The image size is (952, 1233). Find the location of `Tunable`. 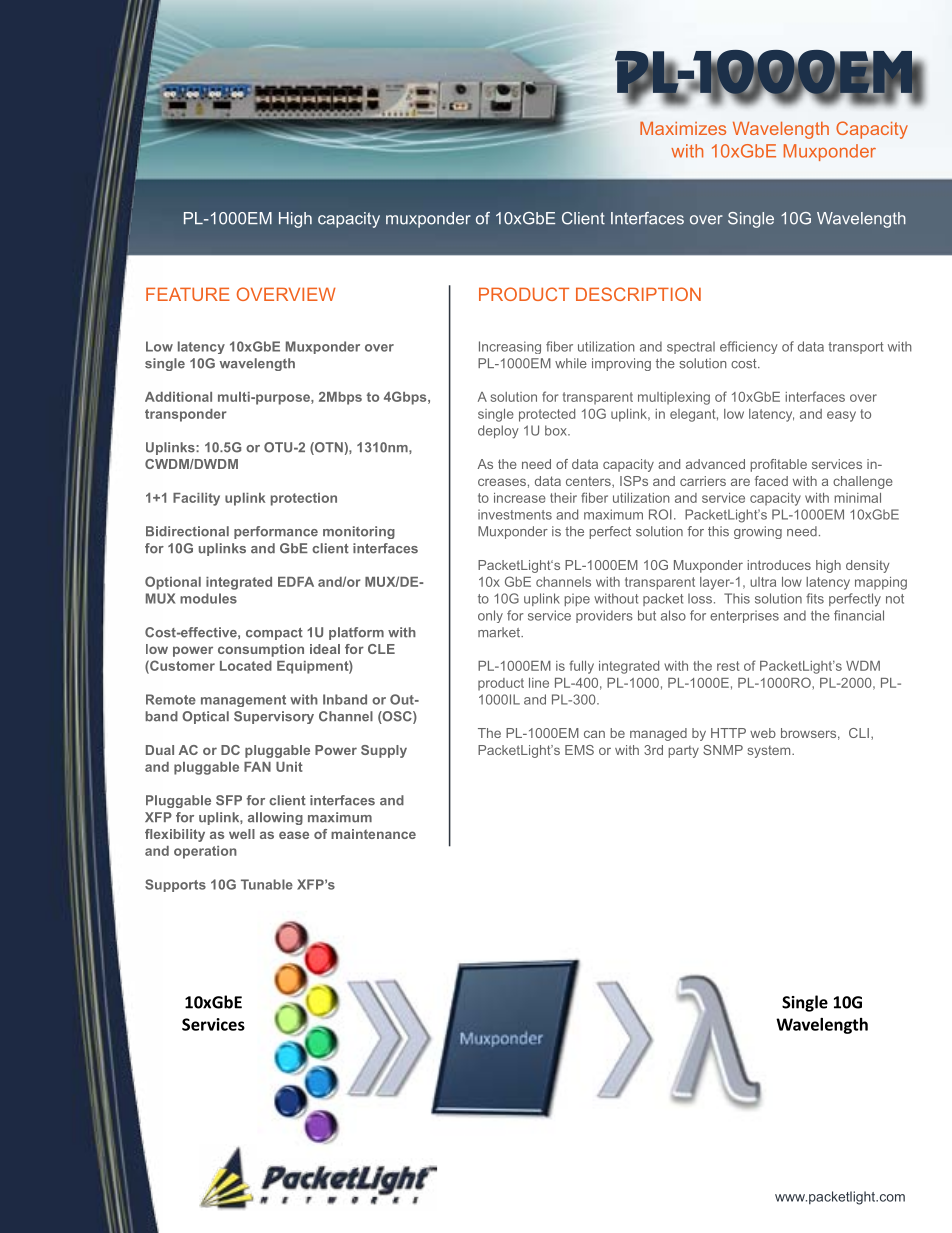

Tunable is located at coordinates (267, 884).
